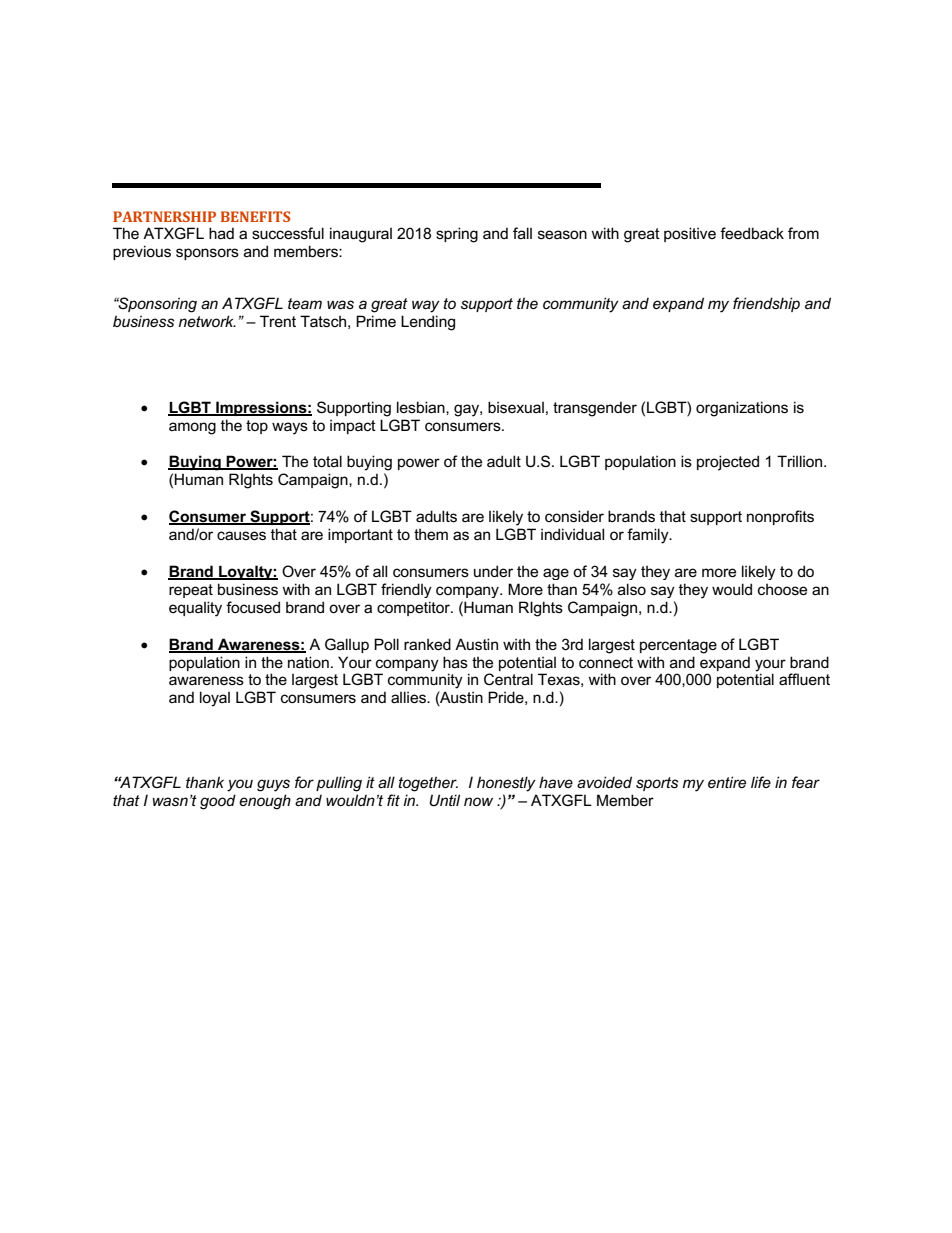 The image size is (952, 1233). I want to click on entire, so click(727, 782).
